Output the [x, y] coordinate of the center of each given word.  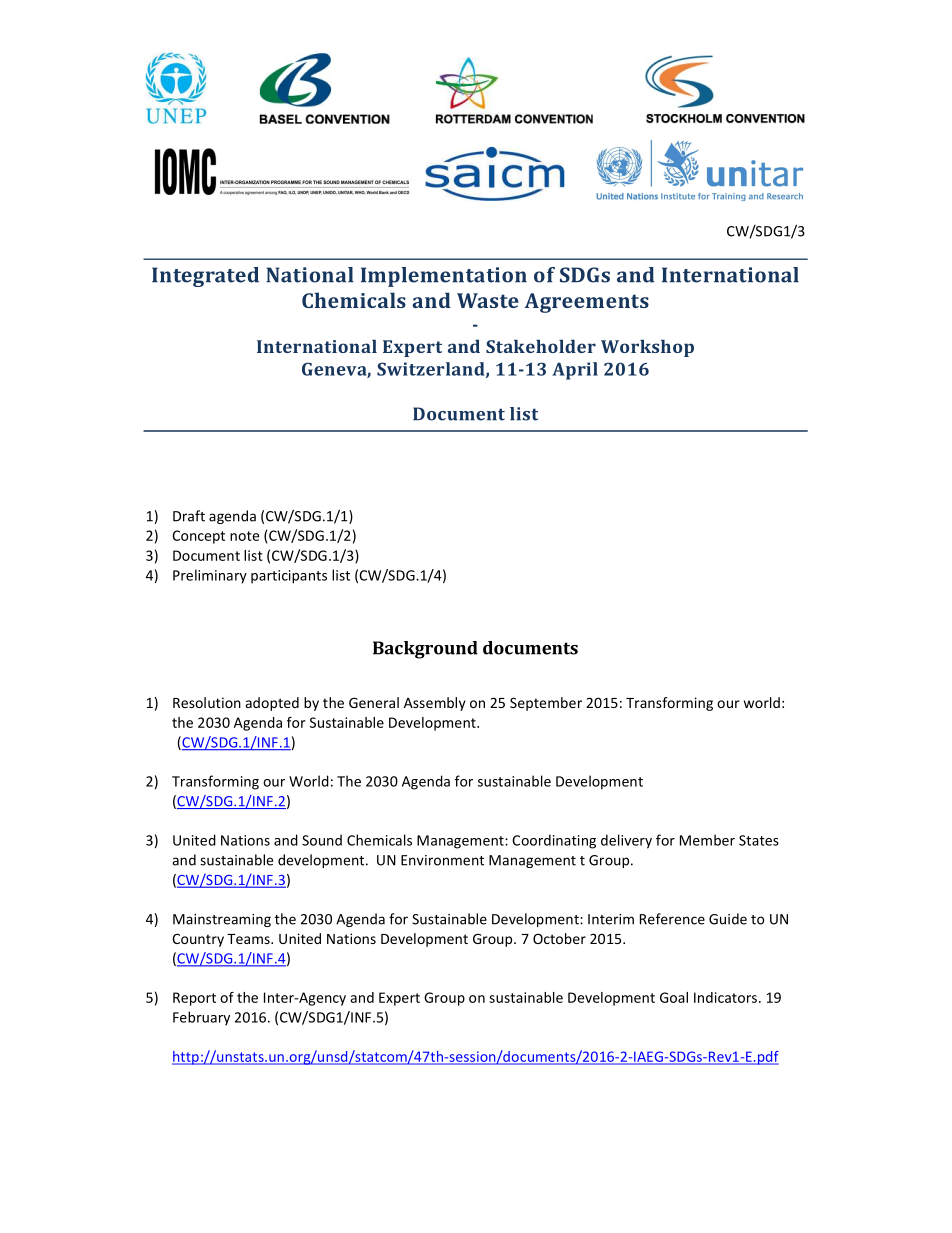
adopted [272, 704]
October [559, 938]
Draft [189, 516]
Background [425, 650]
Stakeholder [541, 346]
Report [194, 999]
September [546, 704]
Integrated [205, 277]
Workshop [647, 348]
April [575, 371]
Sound [322, 840]
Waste [488, 300]
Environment [442, 860]
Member [707, 840]
